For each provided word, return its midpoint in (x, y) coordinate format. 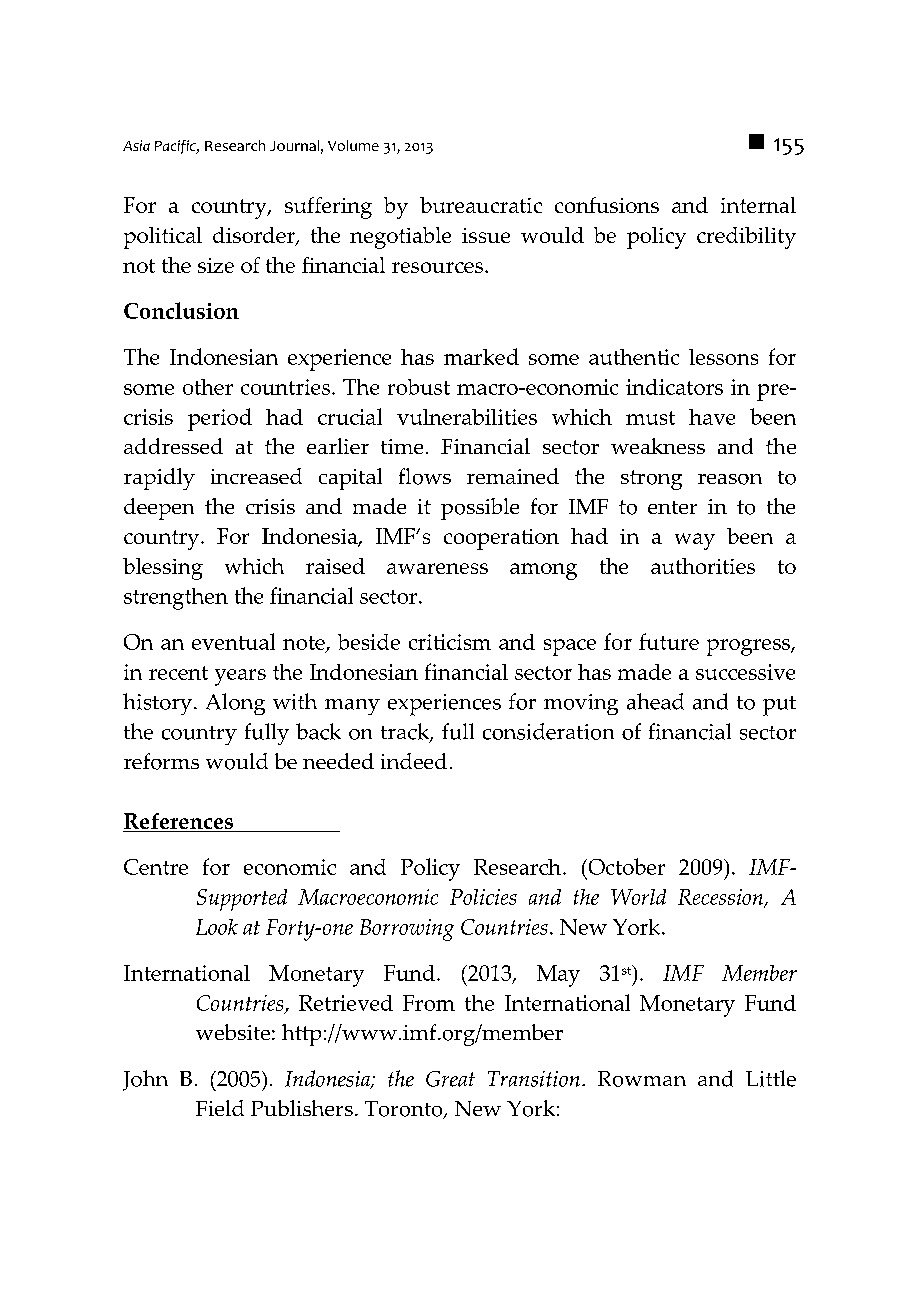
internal (758, 205)
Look (217, 927)
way (695, 541)
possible (480, 509)
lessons (723, 357)
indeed (414, 761)
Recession (722, 898)
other (208, 387)
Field (220, 1108)
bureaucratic (481, 205)
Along (235, 704)
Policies (483, 897)
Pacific (176, 147)
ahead (655, 701)
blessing (163, 569)
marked (481, 356)
